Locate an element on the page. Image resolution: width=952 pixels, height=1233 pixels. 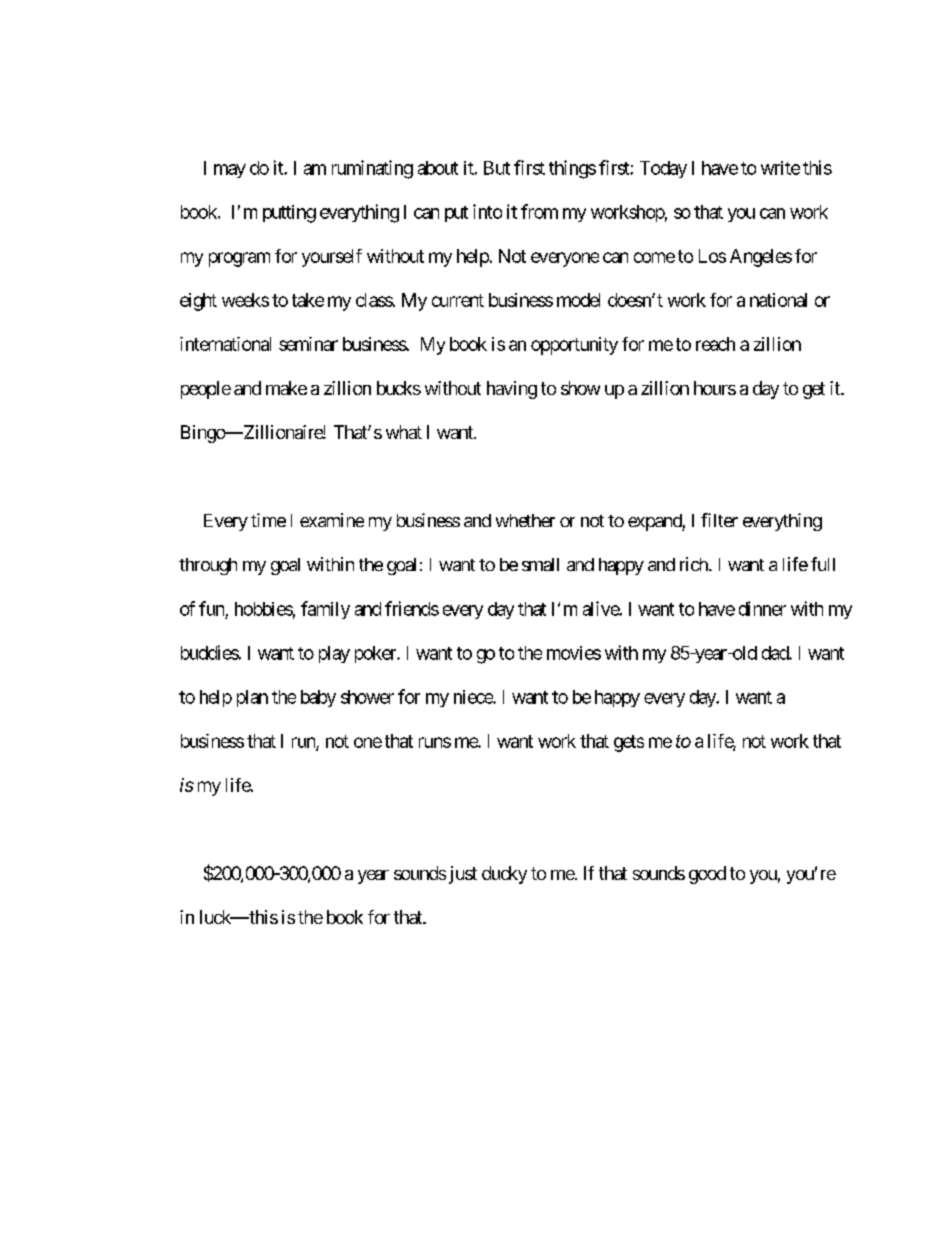
But is located at coordinates (497, 168).
